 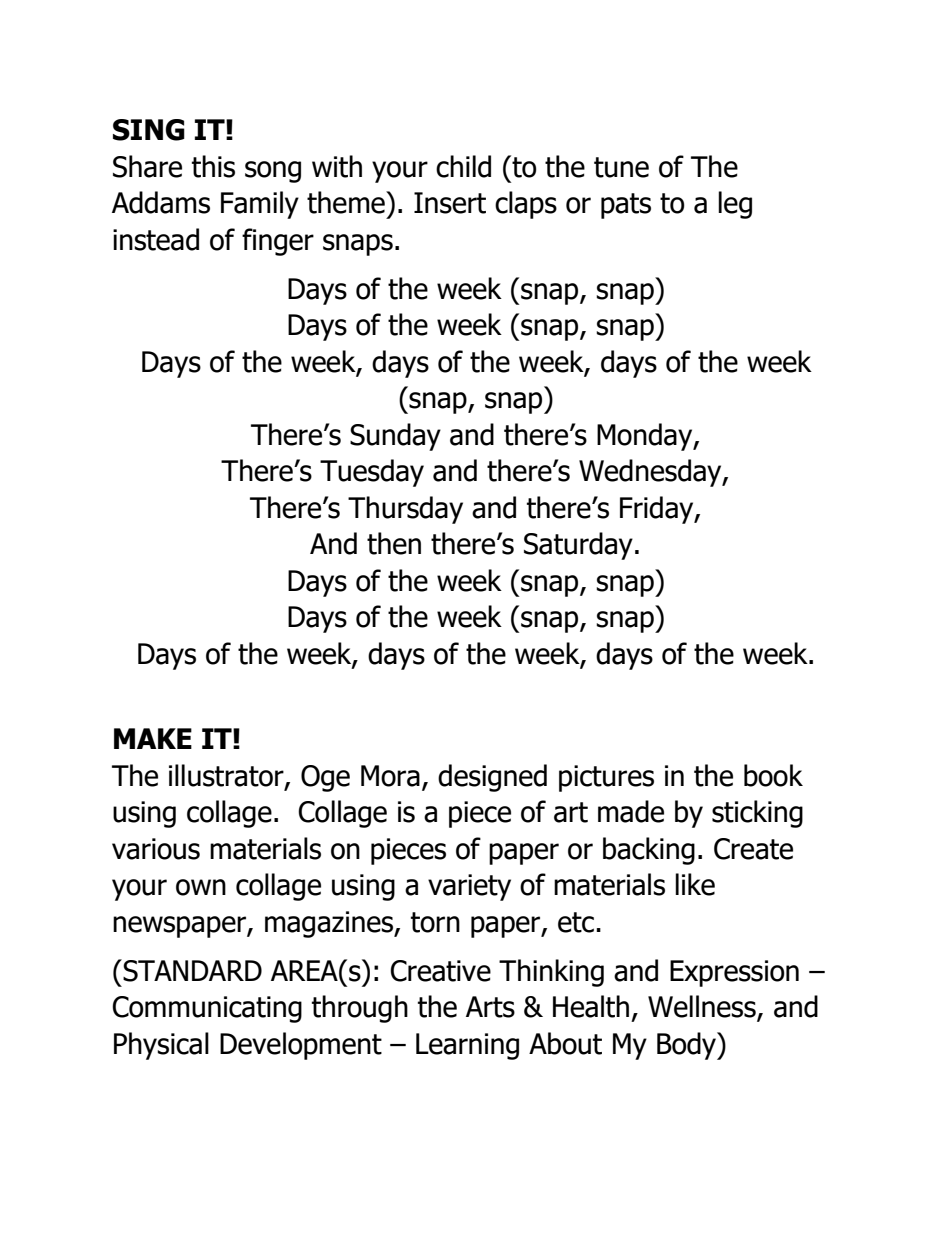 What do you see at coordinates (578, 546) in the screenshot?
I see `Saturday` at bounding box center [578, 546].
